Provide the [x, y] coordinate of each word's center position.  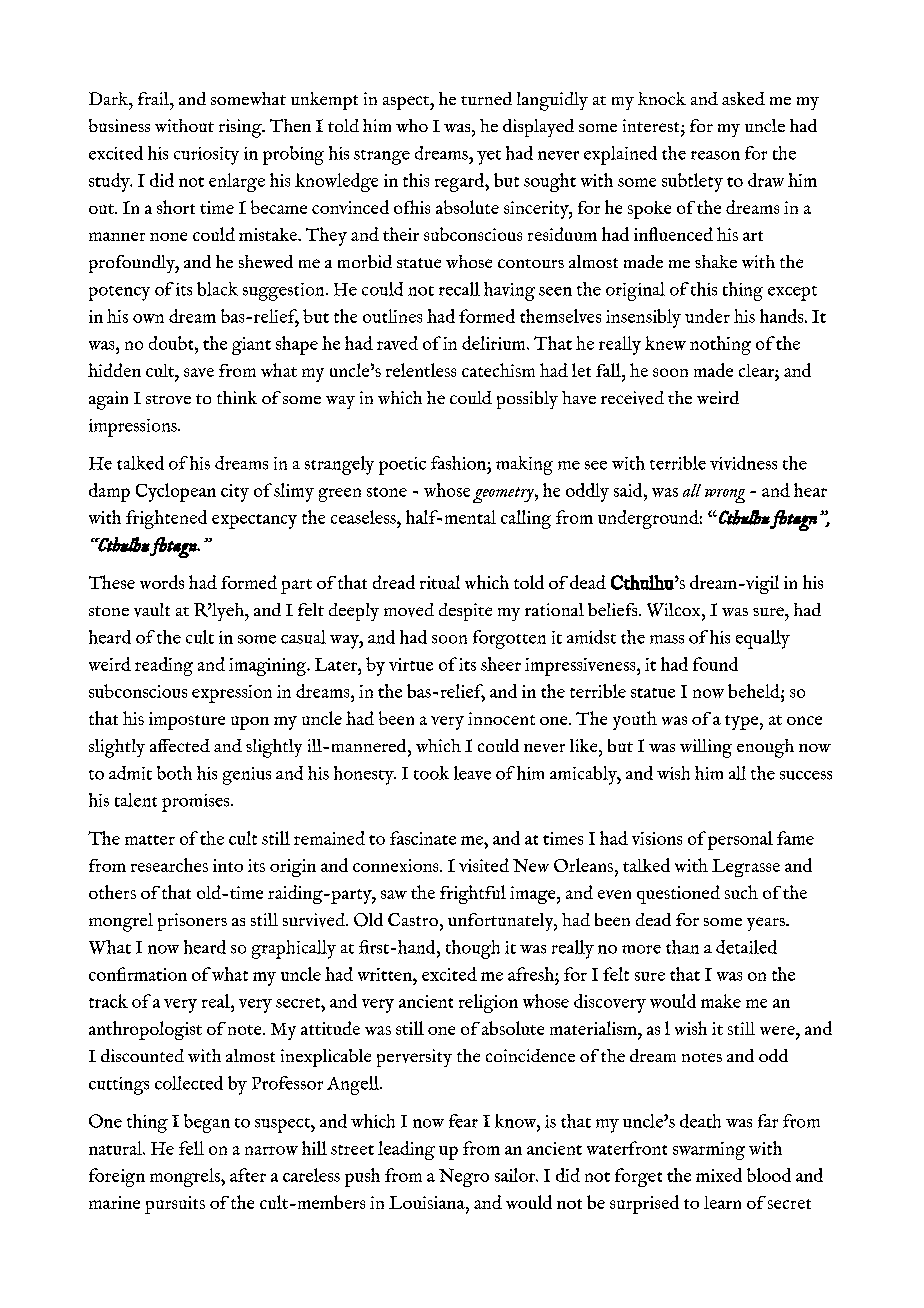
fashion [459, 463]
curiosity [206, 156]
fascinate [423, 838]
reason [715, 155]
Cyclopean [176, 492]
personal [740, 840]
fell [191, 1148]
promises [197, 803]
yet [489, 157]
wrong [725, 496]
